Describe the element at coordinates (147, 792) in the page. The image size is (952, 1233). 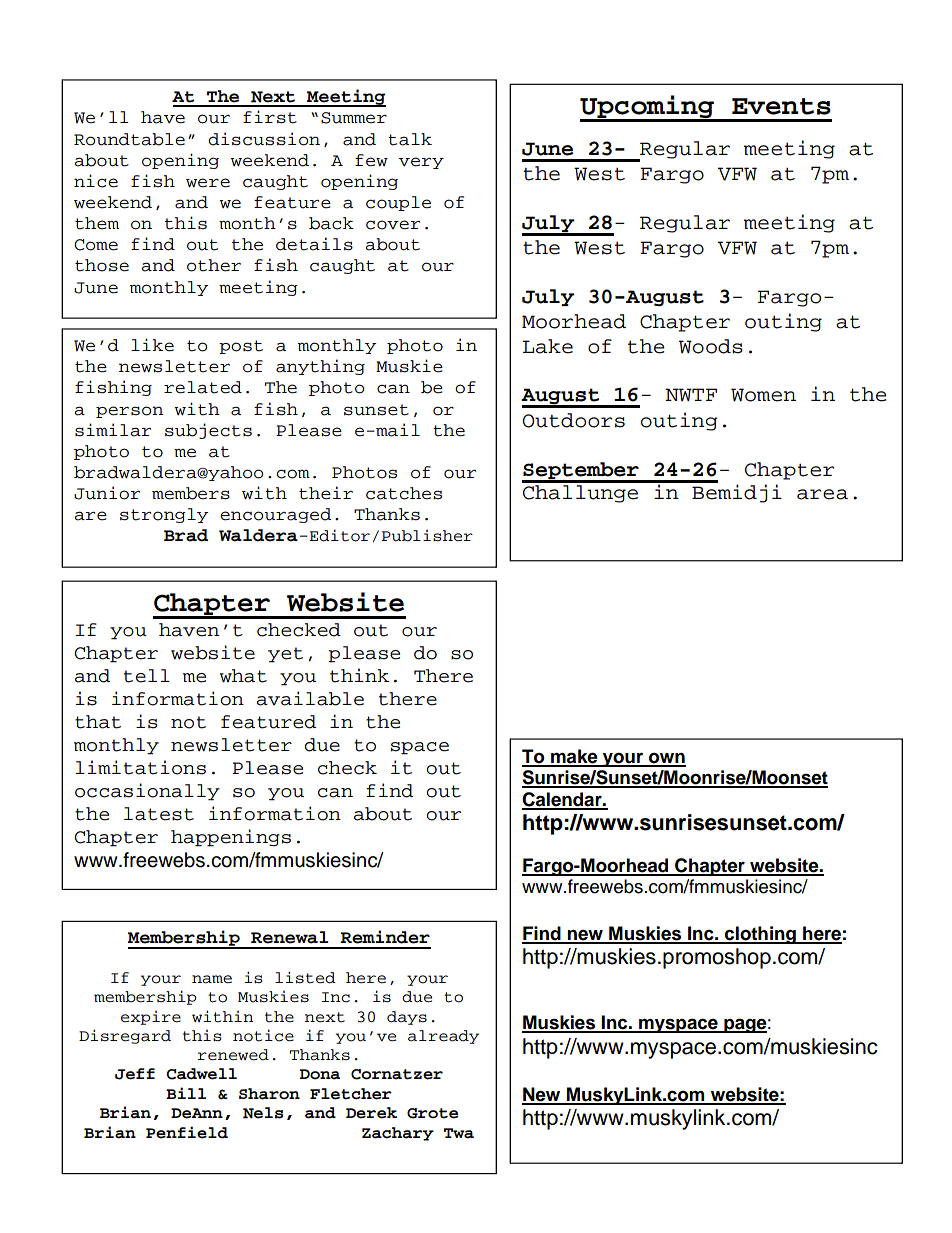
I see `occasionally` at that location.
